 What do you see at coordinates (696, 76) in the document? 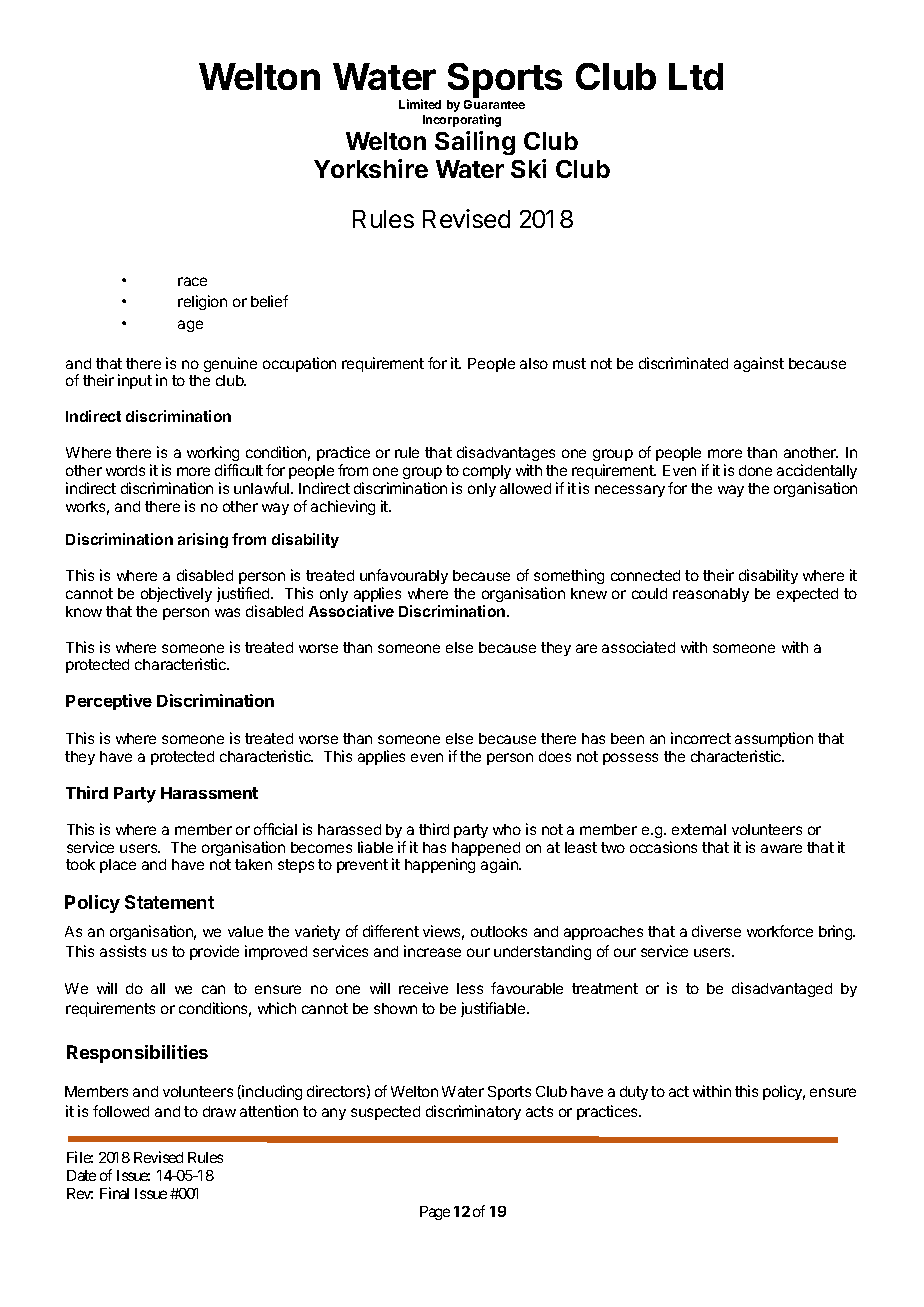
I see `Ltd` at bounding box center [696, 76].
